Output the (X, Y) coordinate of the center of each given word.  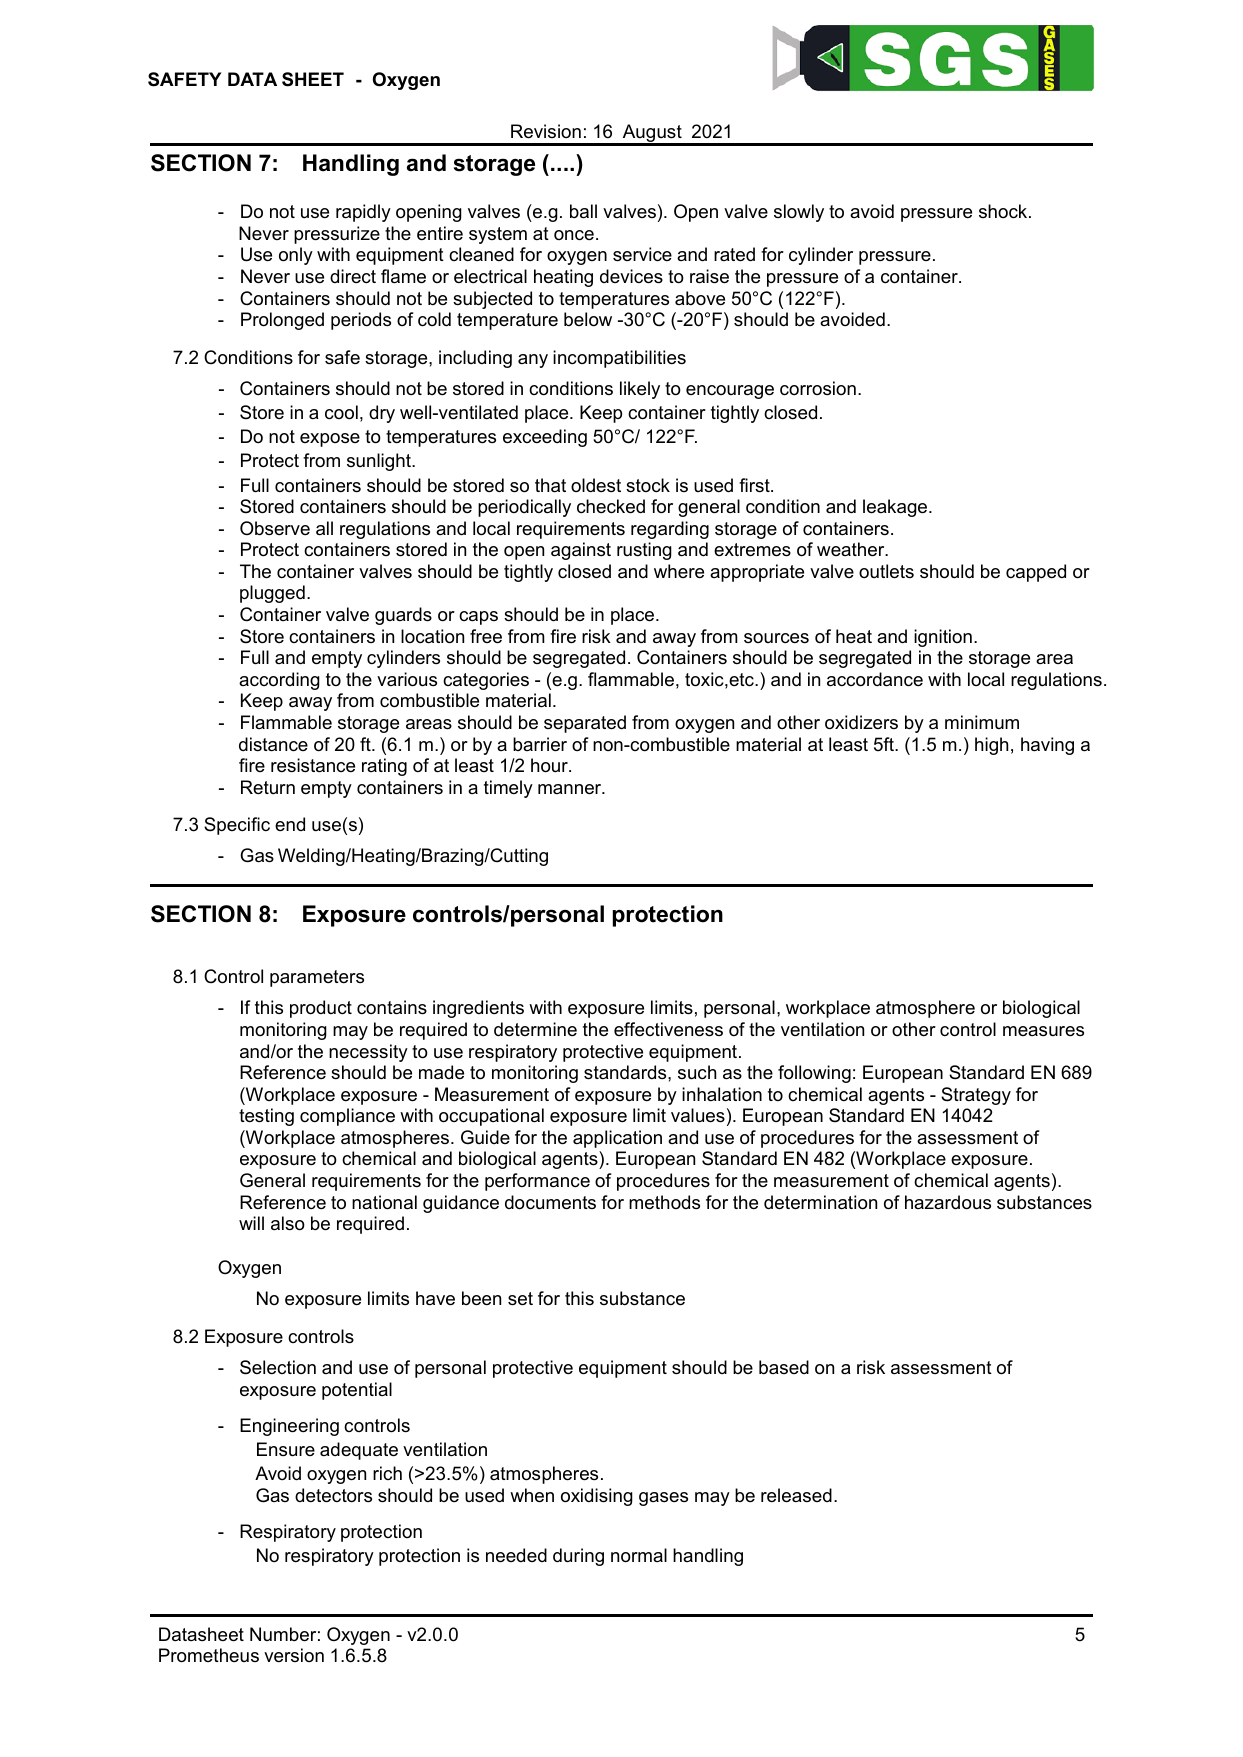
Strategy (976, 1096)
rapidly (363, 213)
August (652, 134)
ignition (943, 638)
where (679, 571)
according (279, 681)
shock (1004, 211)
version (294, 1655)
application (617, 1139)
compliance (347, 1117)
